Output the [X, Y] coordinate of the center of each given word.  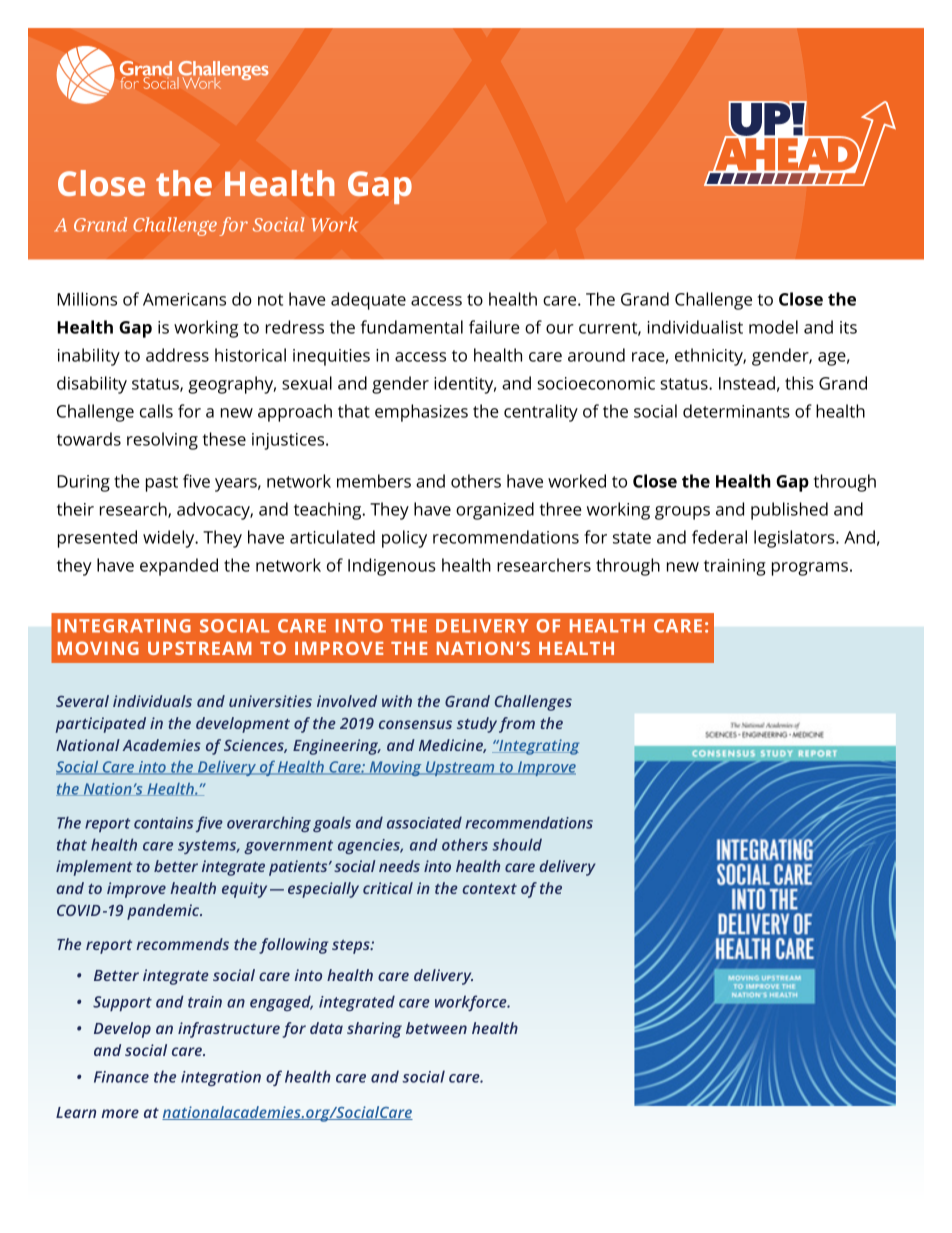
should [517, 844]
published [789, 511]
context [490, 888]
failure [494, 327]
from [517, 725]
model [773, 327]
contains [163, 823]
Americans [184, 299]
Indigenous [391, 567]
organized [495, 511]
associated [424, 822]
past [162, 484]
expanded [179, 567]
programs [810, 569]
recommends [182, 944]
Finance [121, 1077]
